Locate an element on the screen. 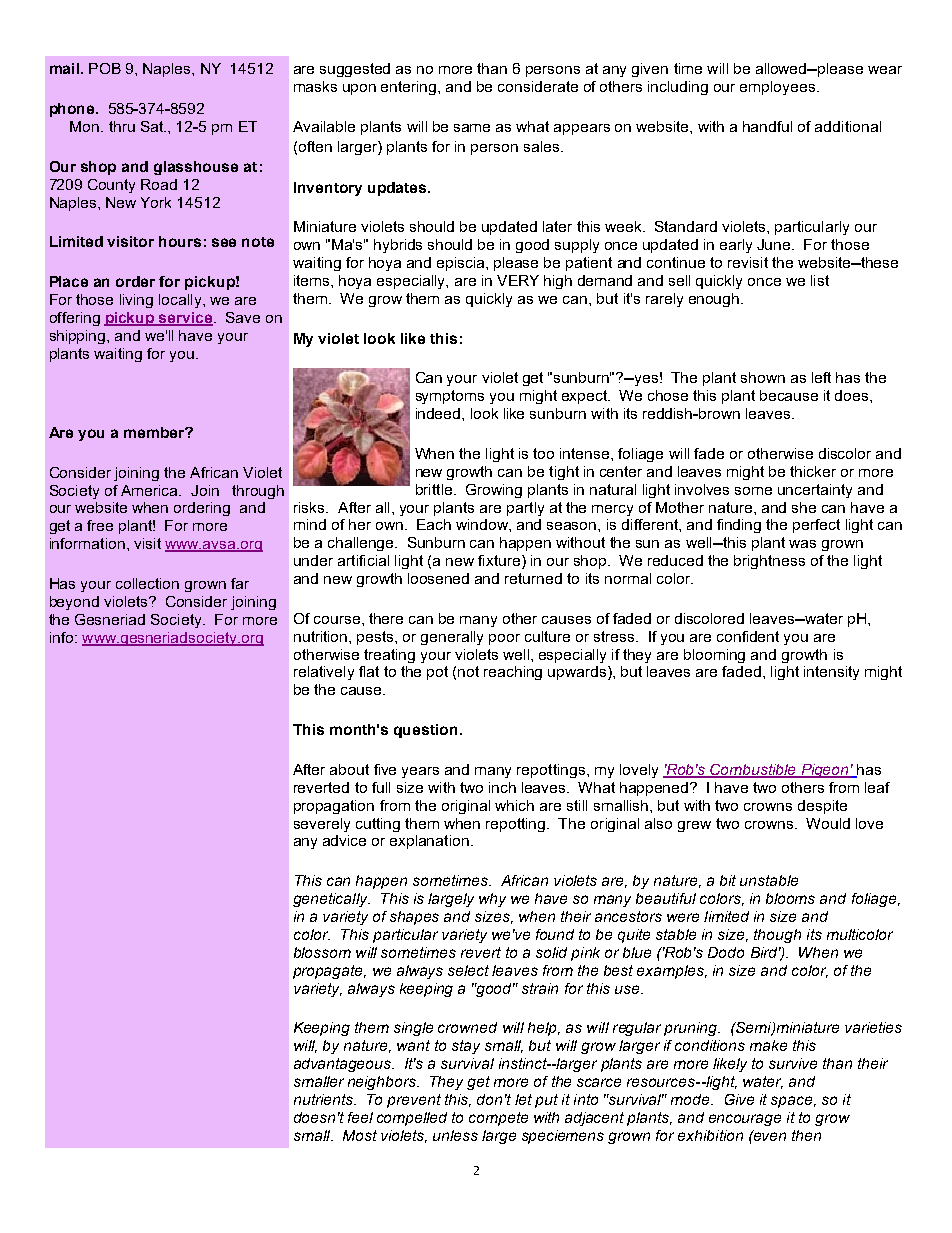 The height and width of the screenshot is (1233, 952). compete is located at coordinates (498, 1119).
